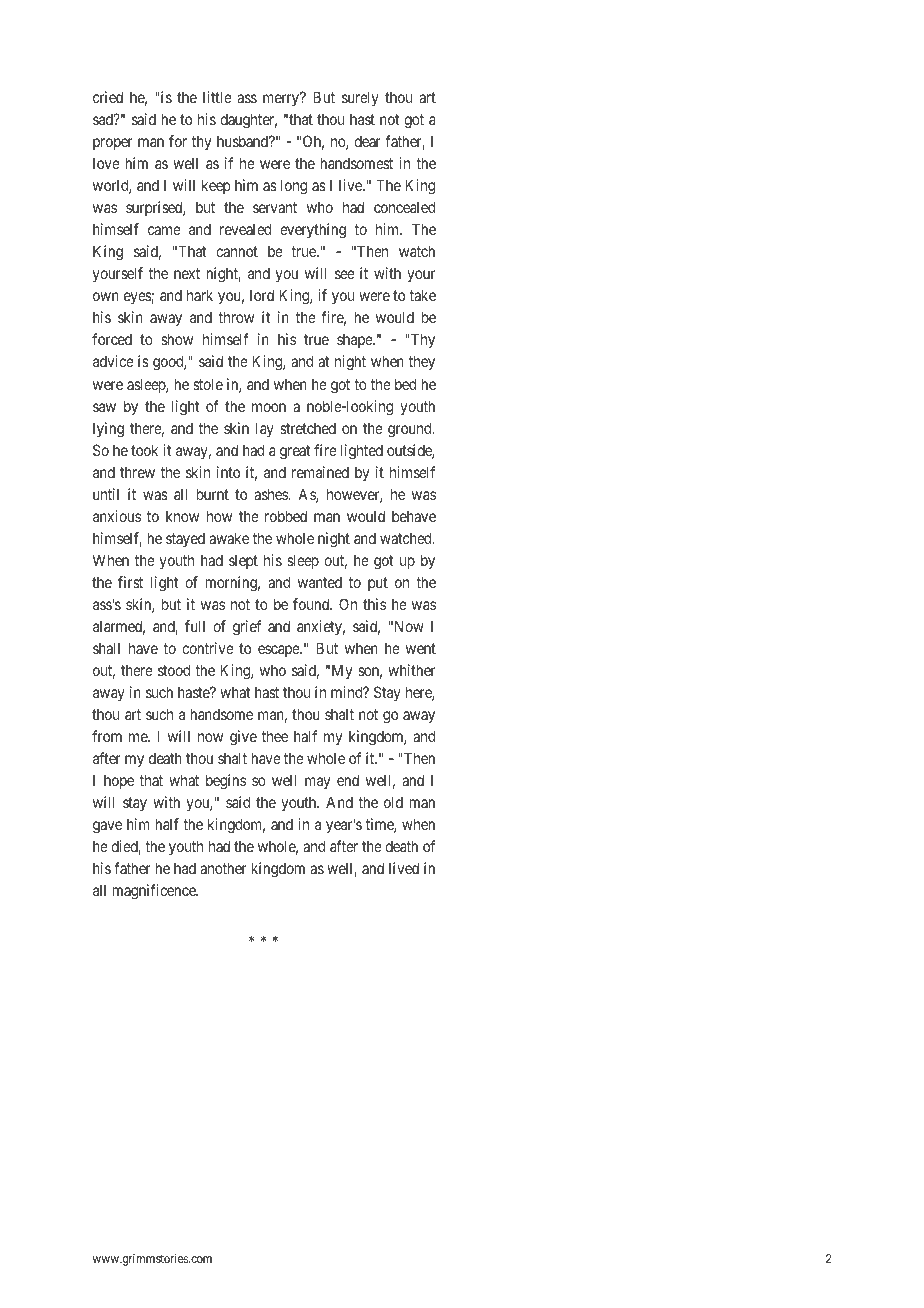 This screenshot has width=924, height=1308. I want to click on threw, so click(137, 472).
